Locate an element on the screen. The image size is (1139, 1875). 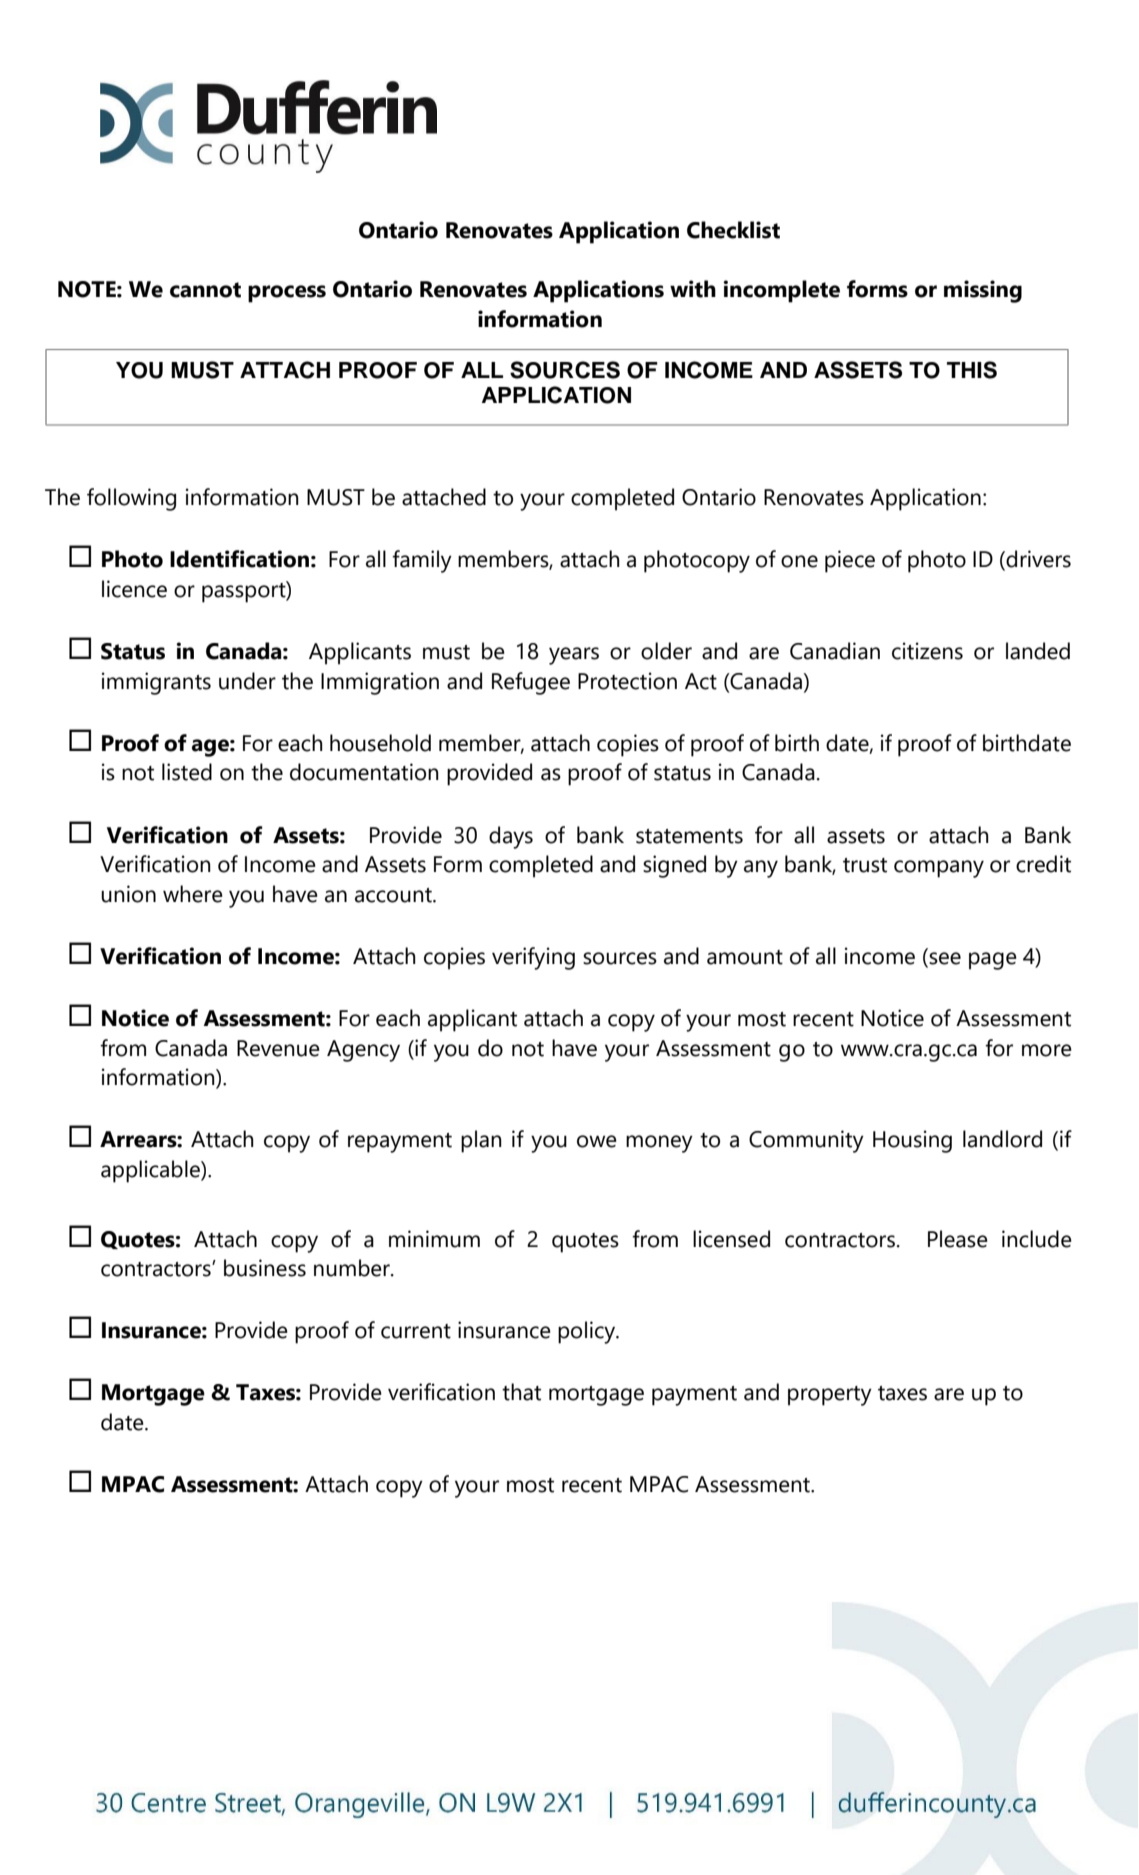
under is located at coordinates (247, 681).
